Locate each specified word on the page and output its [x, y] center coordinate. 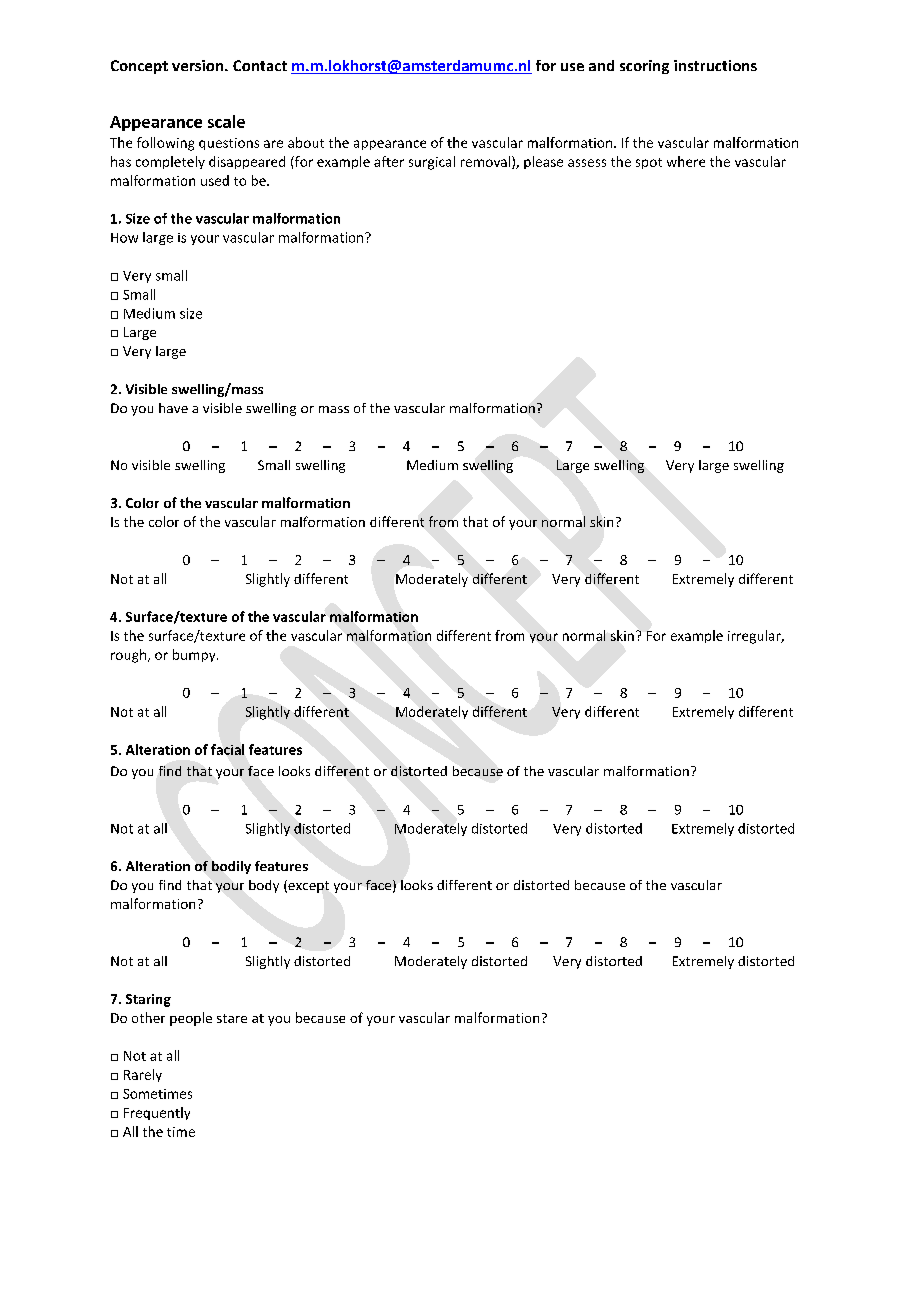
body [264, 886]
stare [232, 1018]
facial [227, 749]
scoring [644, 67]
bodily [231, 867]
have [173, 408]
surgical [432, 163]
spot [649, 163]
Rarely [143, 1075]
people [191, 1019]
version [199, 65]
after [389, 161]
